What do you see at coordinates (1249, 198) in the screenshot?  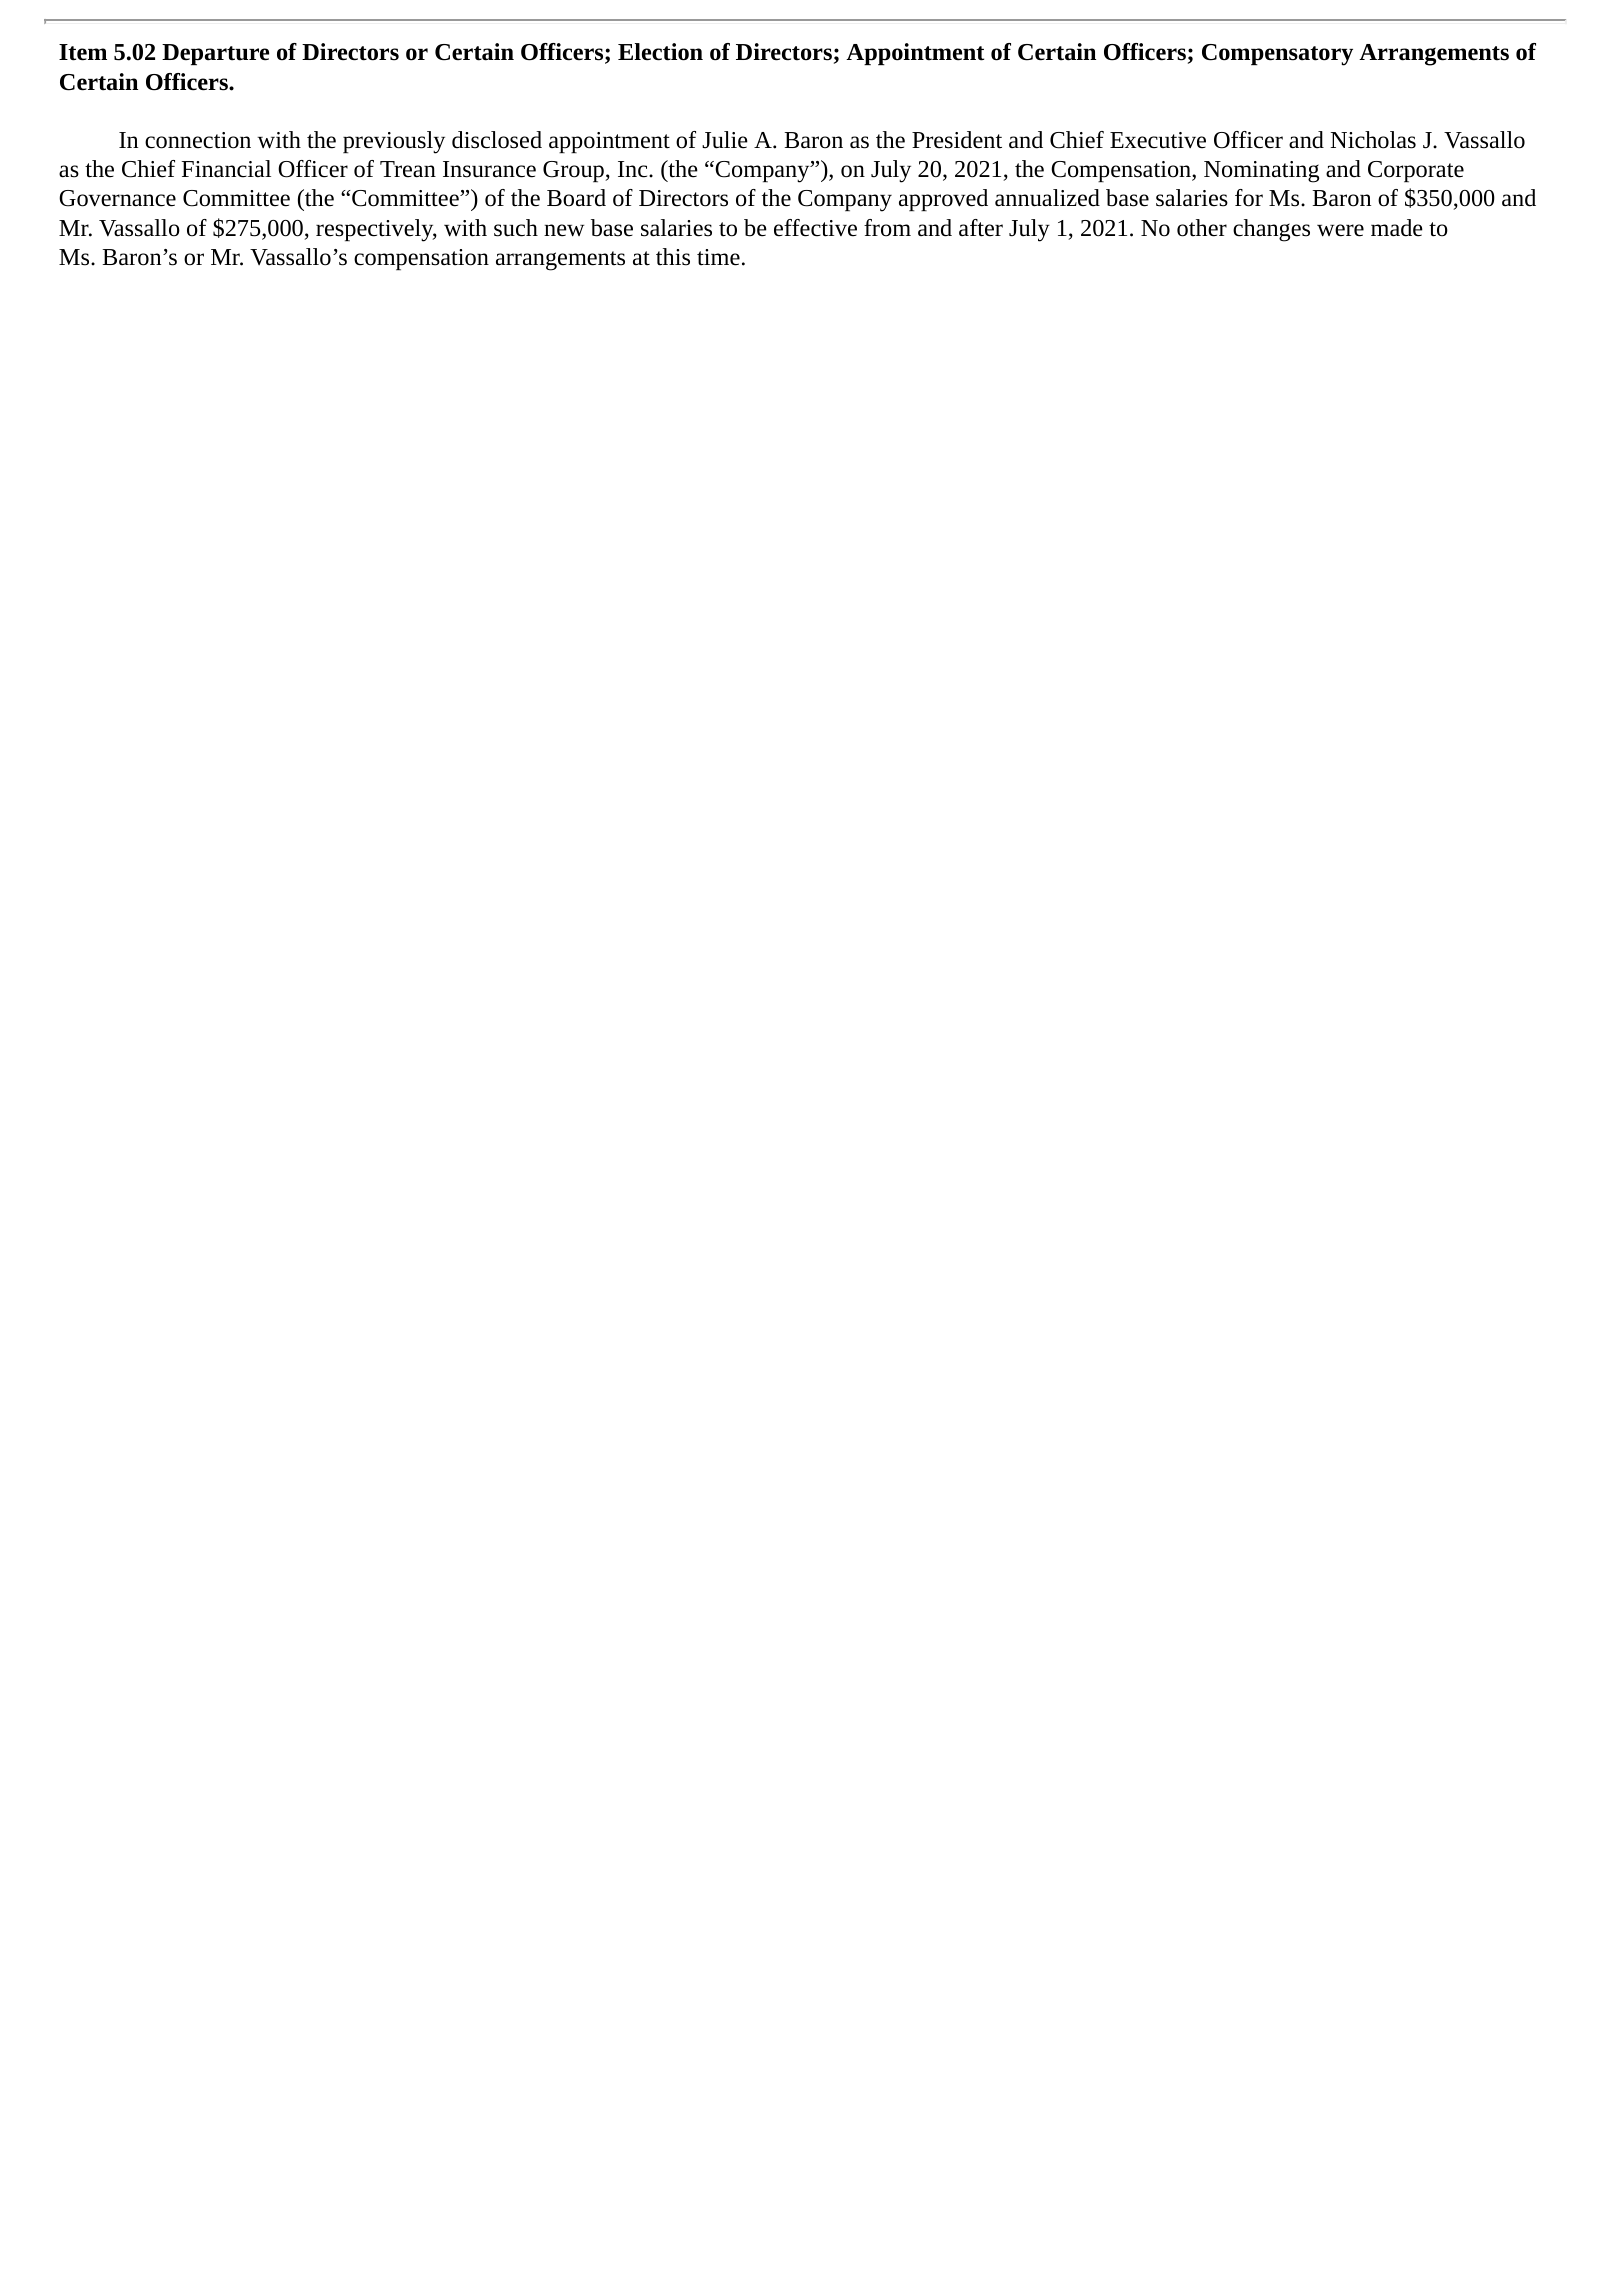 I see `for` at bounding box center [1249, 198].
